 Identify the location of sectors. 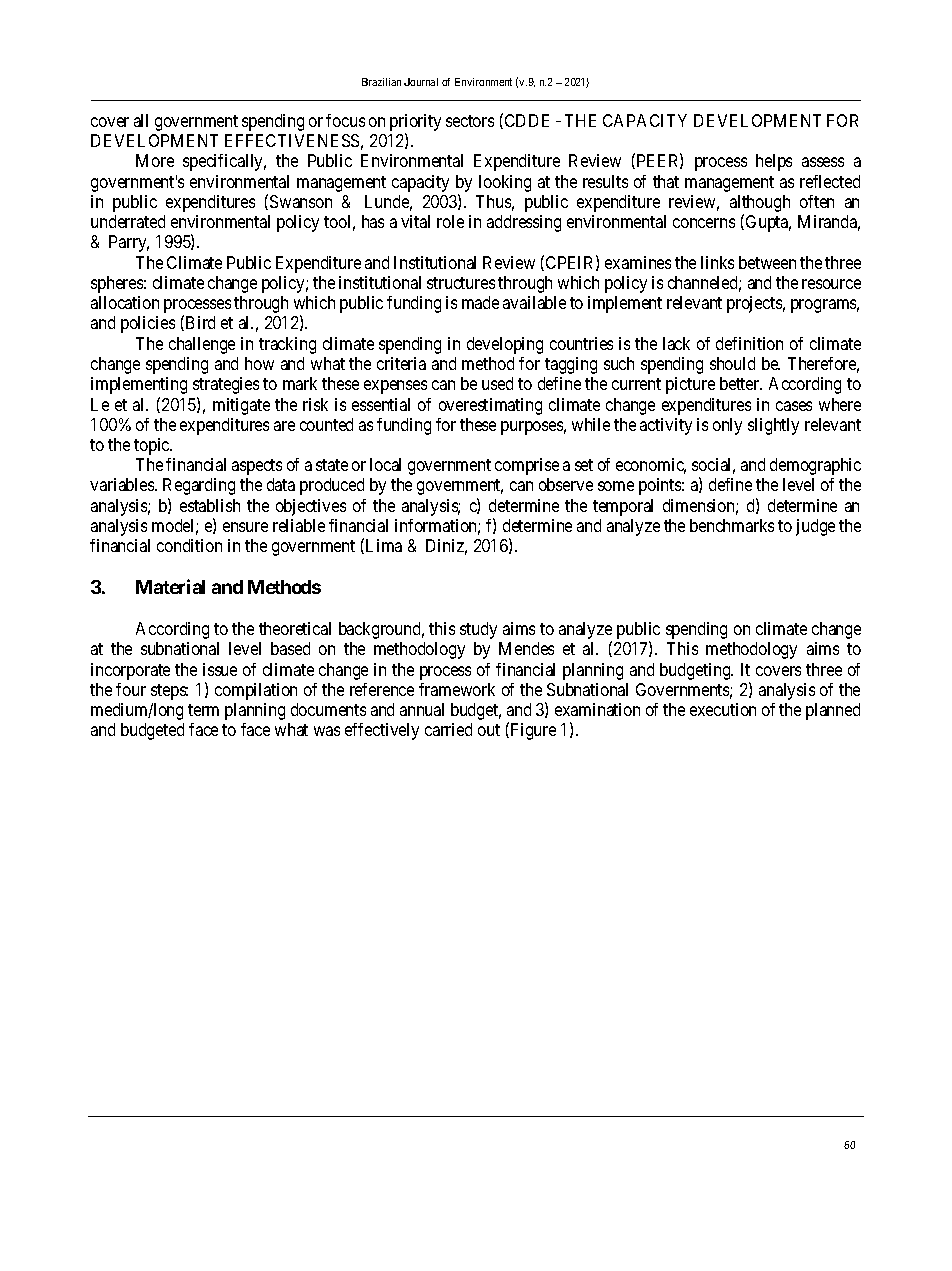
(470, 121).
